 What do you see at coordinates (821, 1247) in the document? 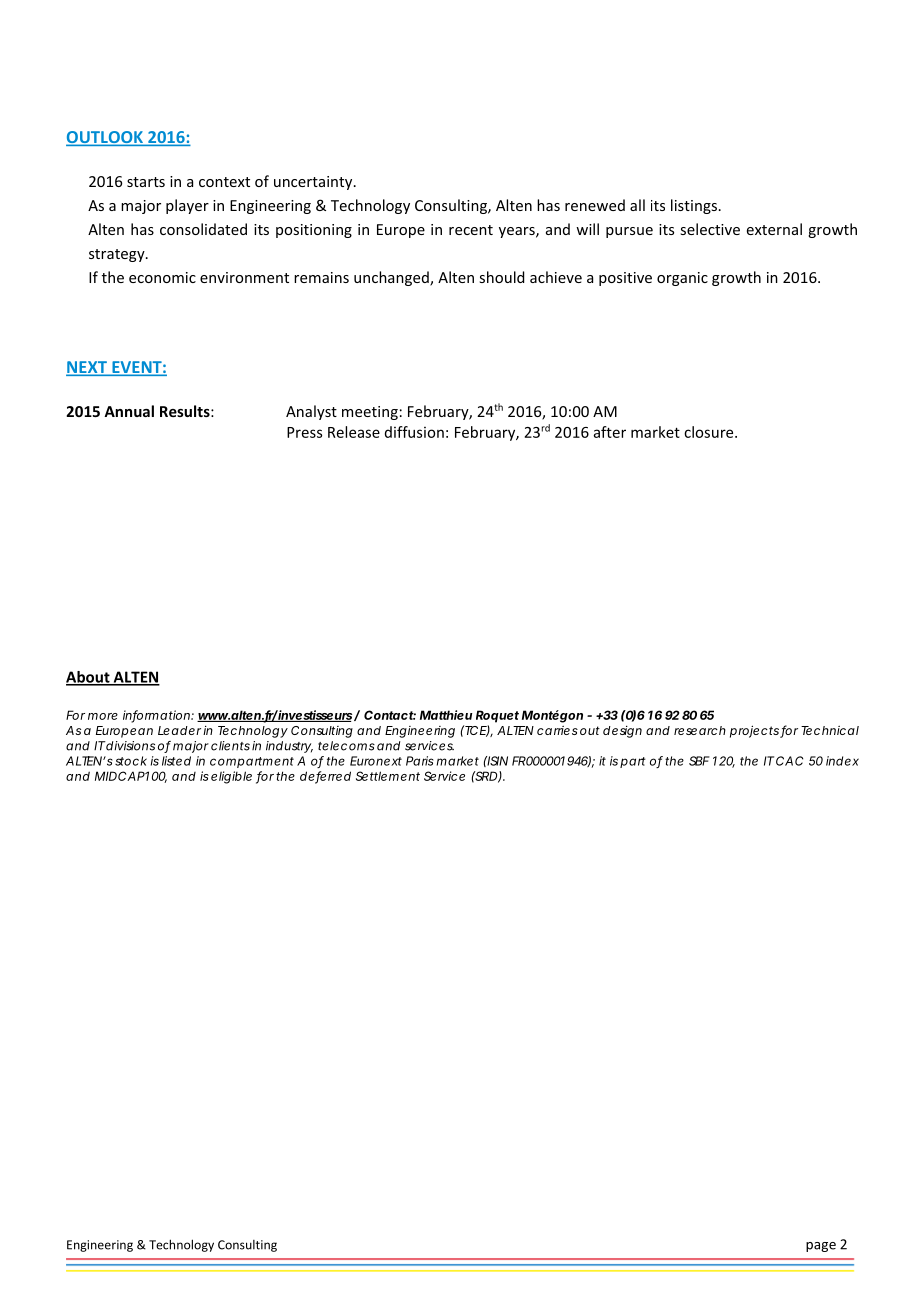
I see `page` at bounding box center [821, 1247].
